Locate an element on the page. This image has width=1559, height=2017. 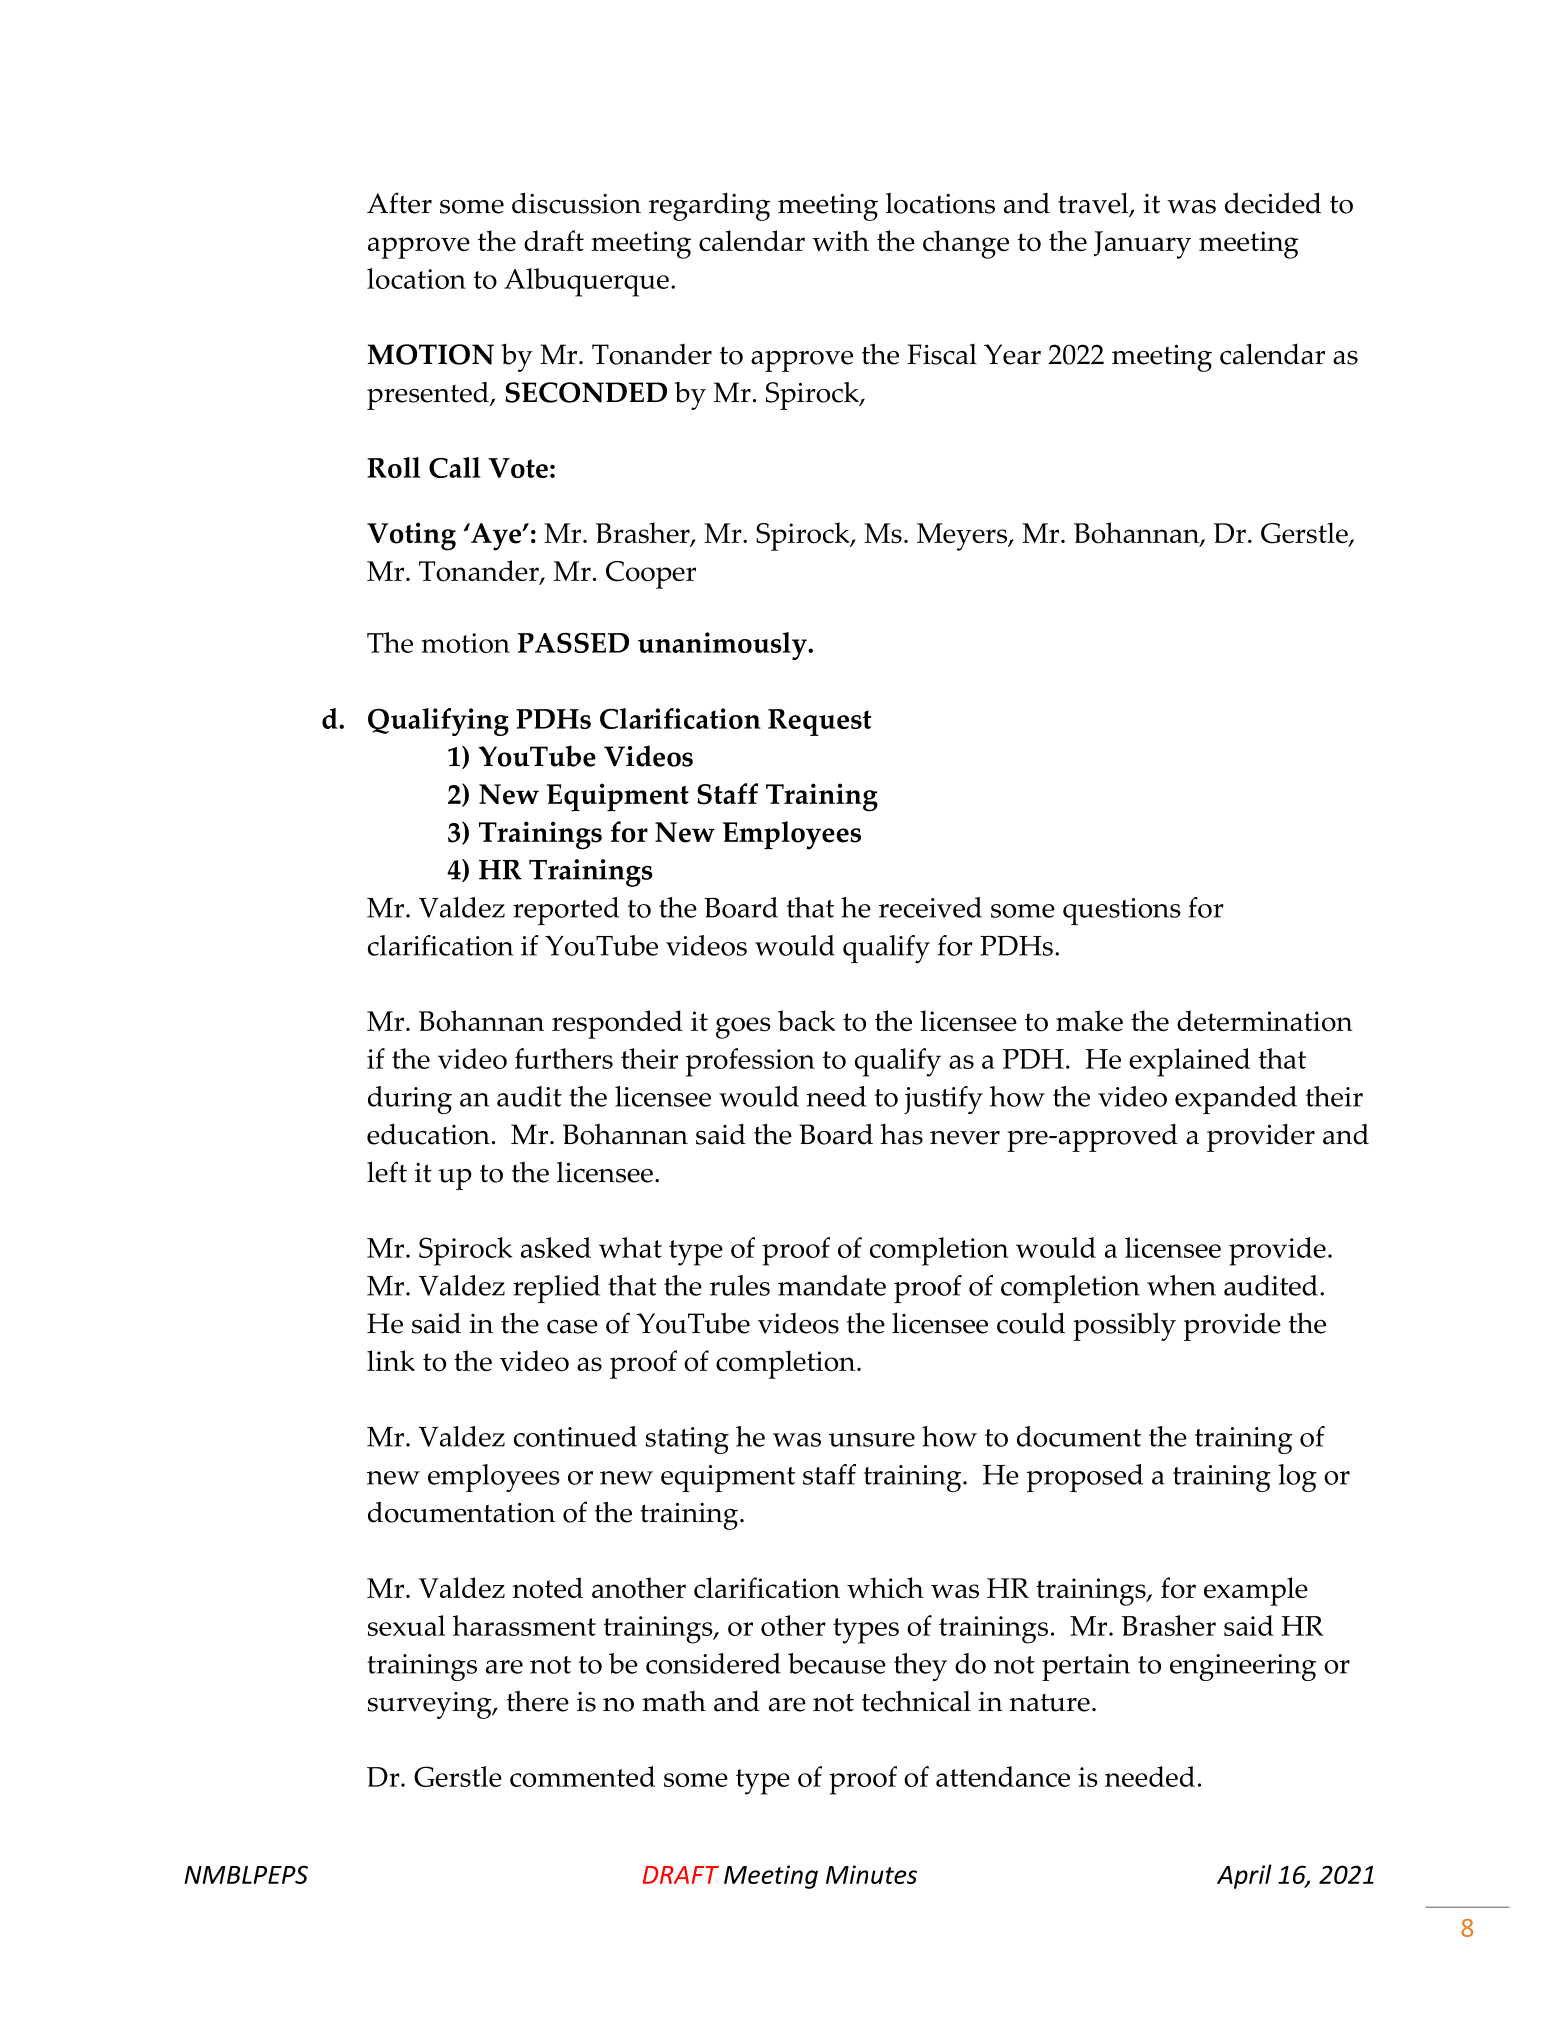
commented is located at coordinates (582, 1776).
